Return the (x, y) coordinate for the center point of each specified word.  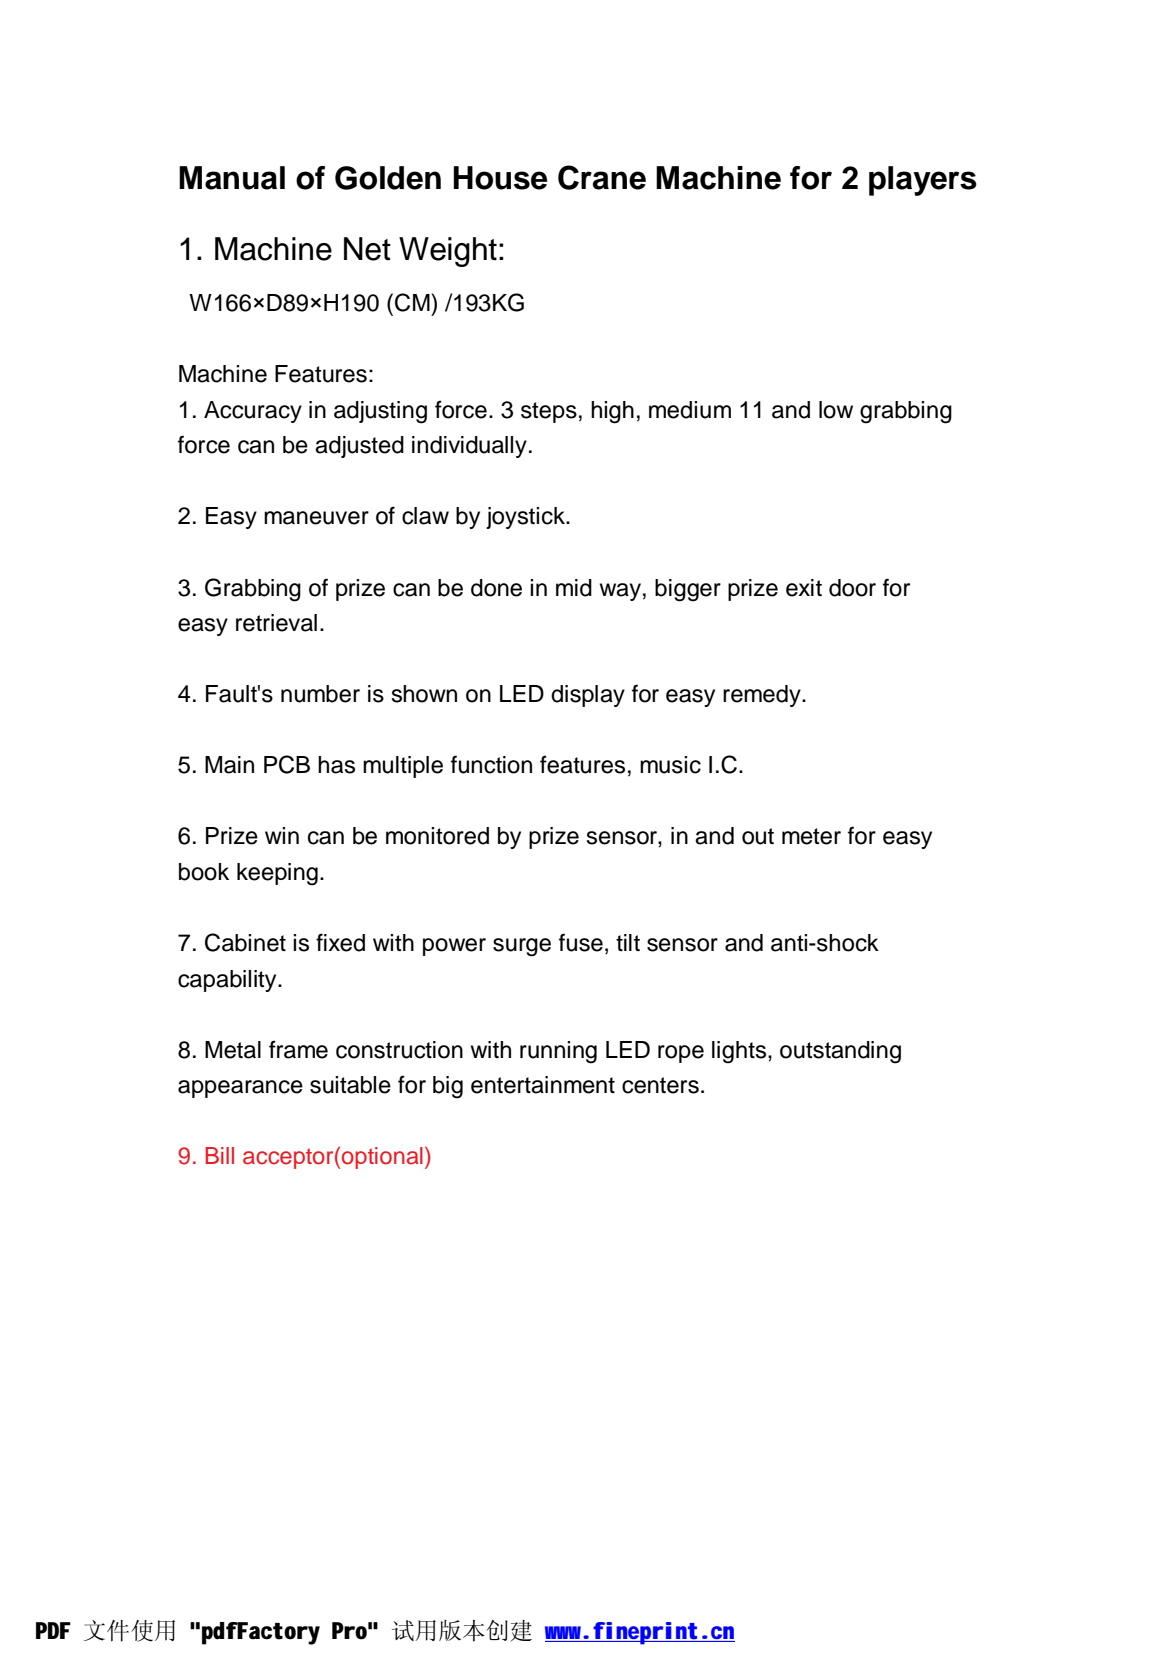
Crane (602, 177)
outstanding (840, 1052)
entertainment (543, 1085)
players (923, 181)
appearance (240, 1089)
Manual (232, 178)
